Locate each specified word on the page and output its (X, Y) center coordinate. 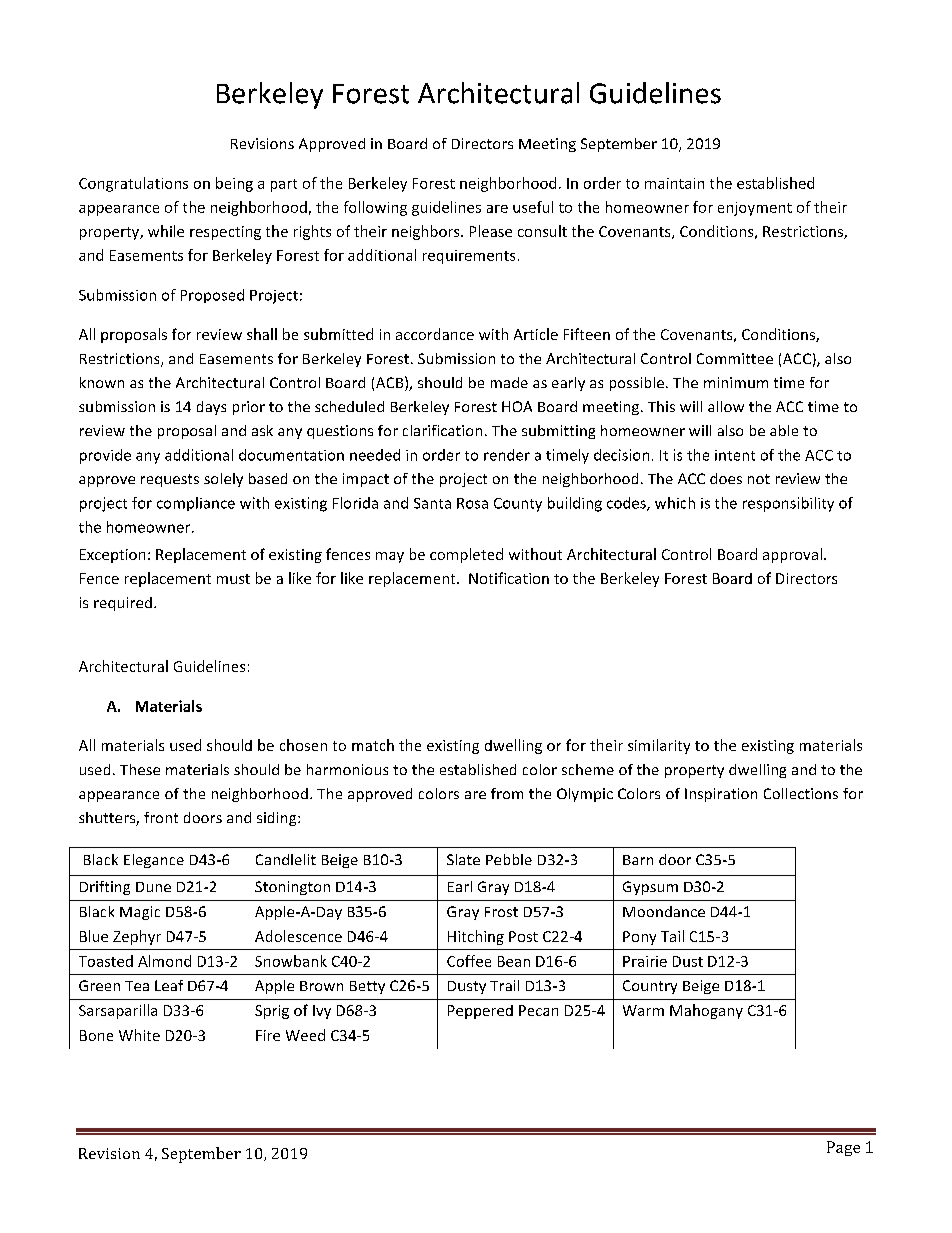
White (139, 1035)
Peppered (480, 1012)
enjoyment (755, 209)
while (166, 231)
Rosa (472, 503)
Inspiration (721, 795)
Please (491, 231)
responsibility (788, 504)
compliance (196, 504)
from (507, 793)
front (161, 817)
